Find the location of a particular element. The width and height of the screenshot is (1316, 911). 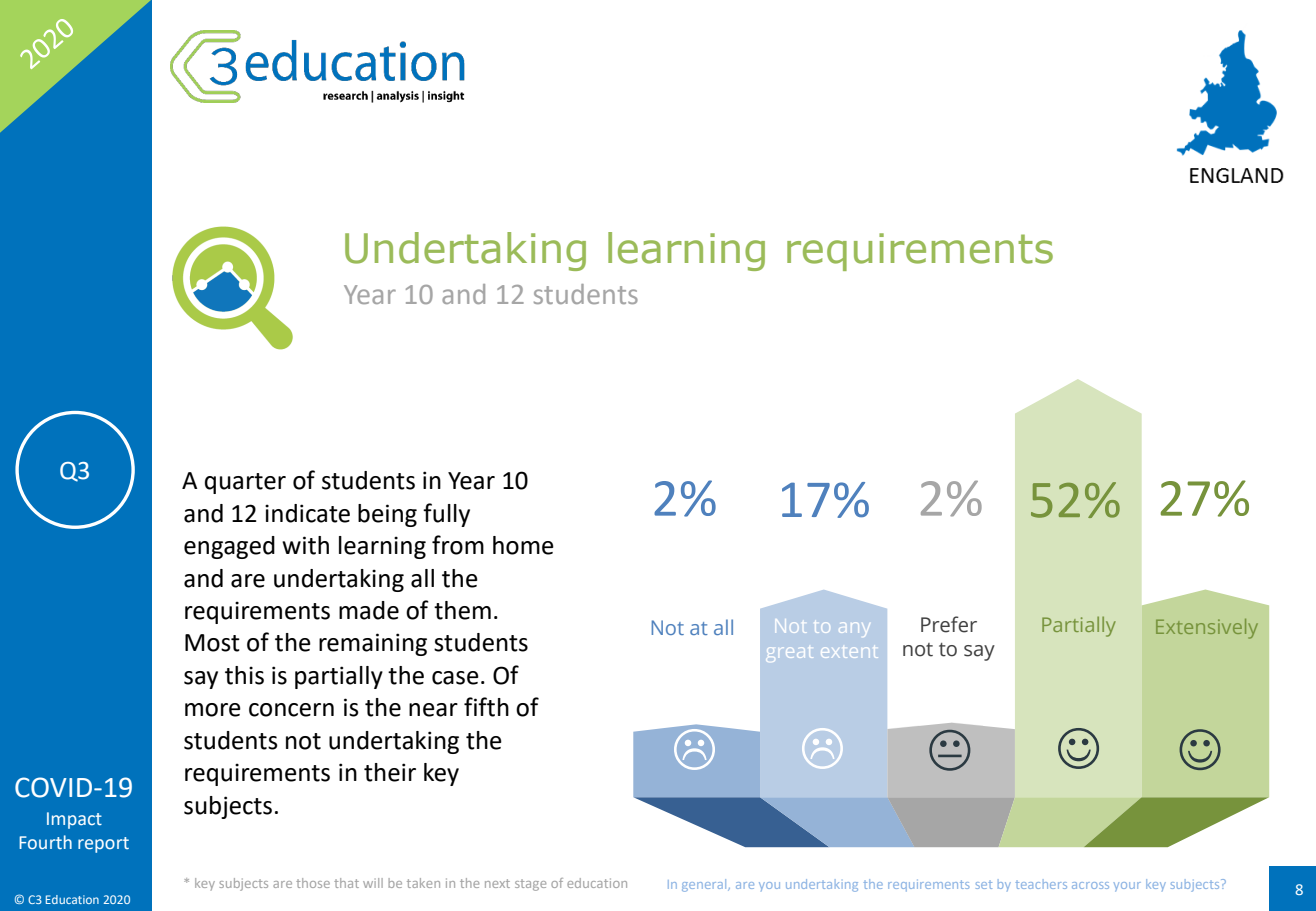

those is located at coordinates (313, 883).
